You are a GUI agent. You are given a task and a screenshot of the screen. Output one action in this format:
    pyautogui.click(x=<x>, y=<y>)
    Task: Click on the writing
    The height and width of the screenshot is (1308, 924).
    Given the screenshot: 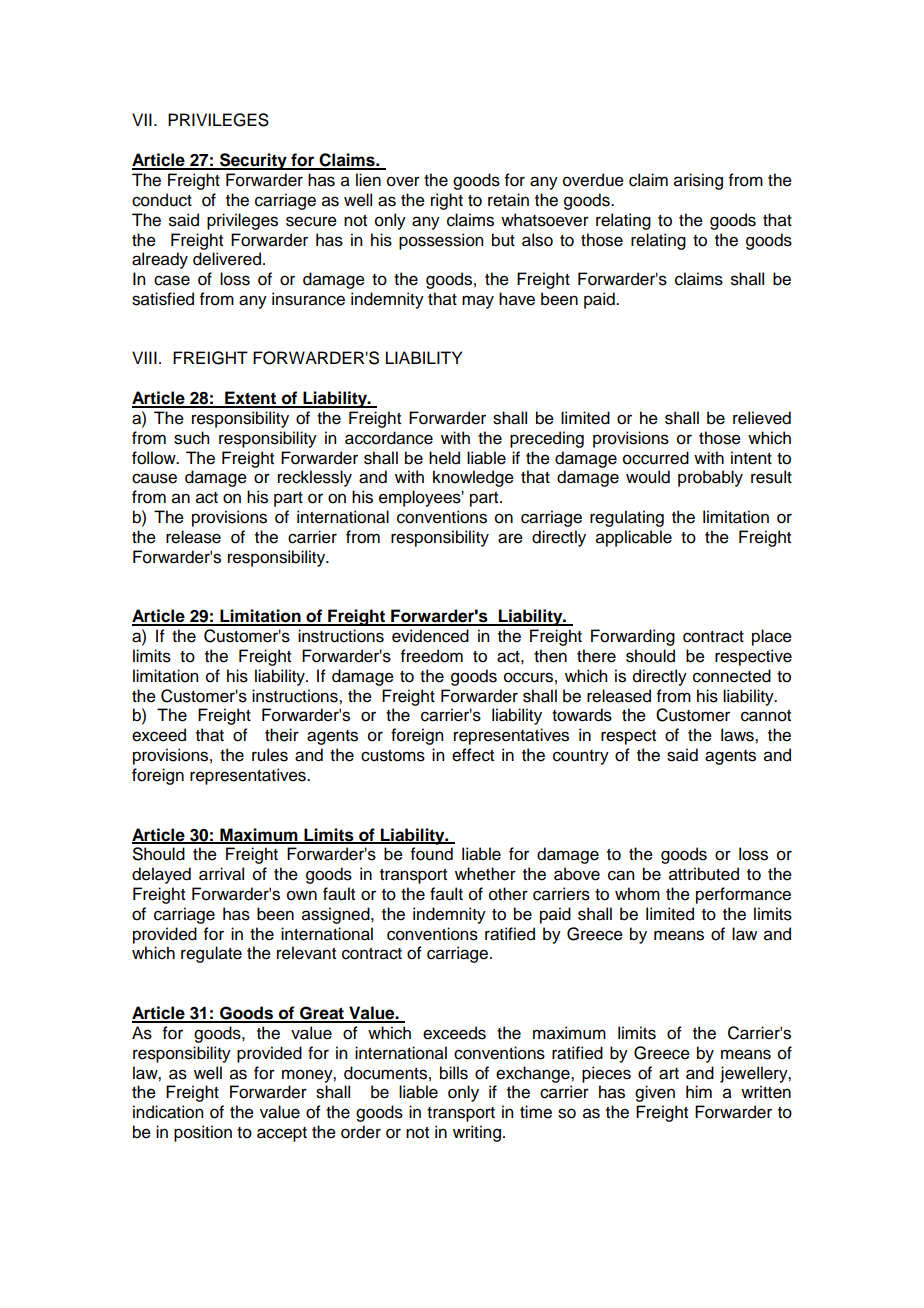 What is the action you would take?
    pyautogui.click(x=477, y=1133)
